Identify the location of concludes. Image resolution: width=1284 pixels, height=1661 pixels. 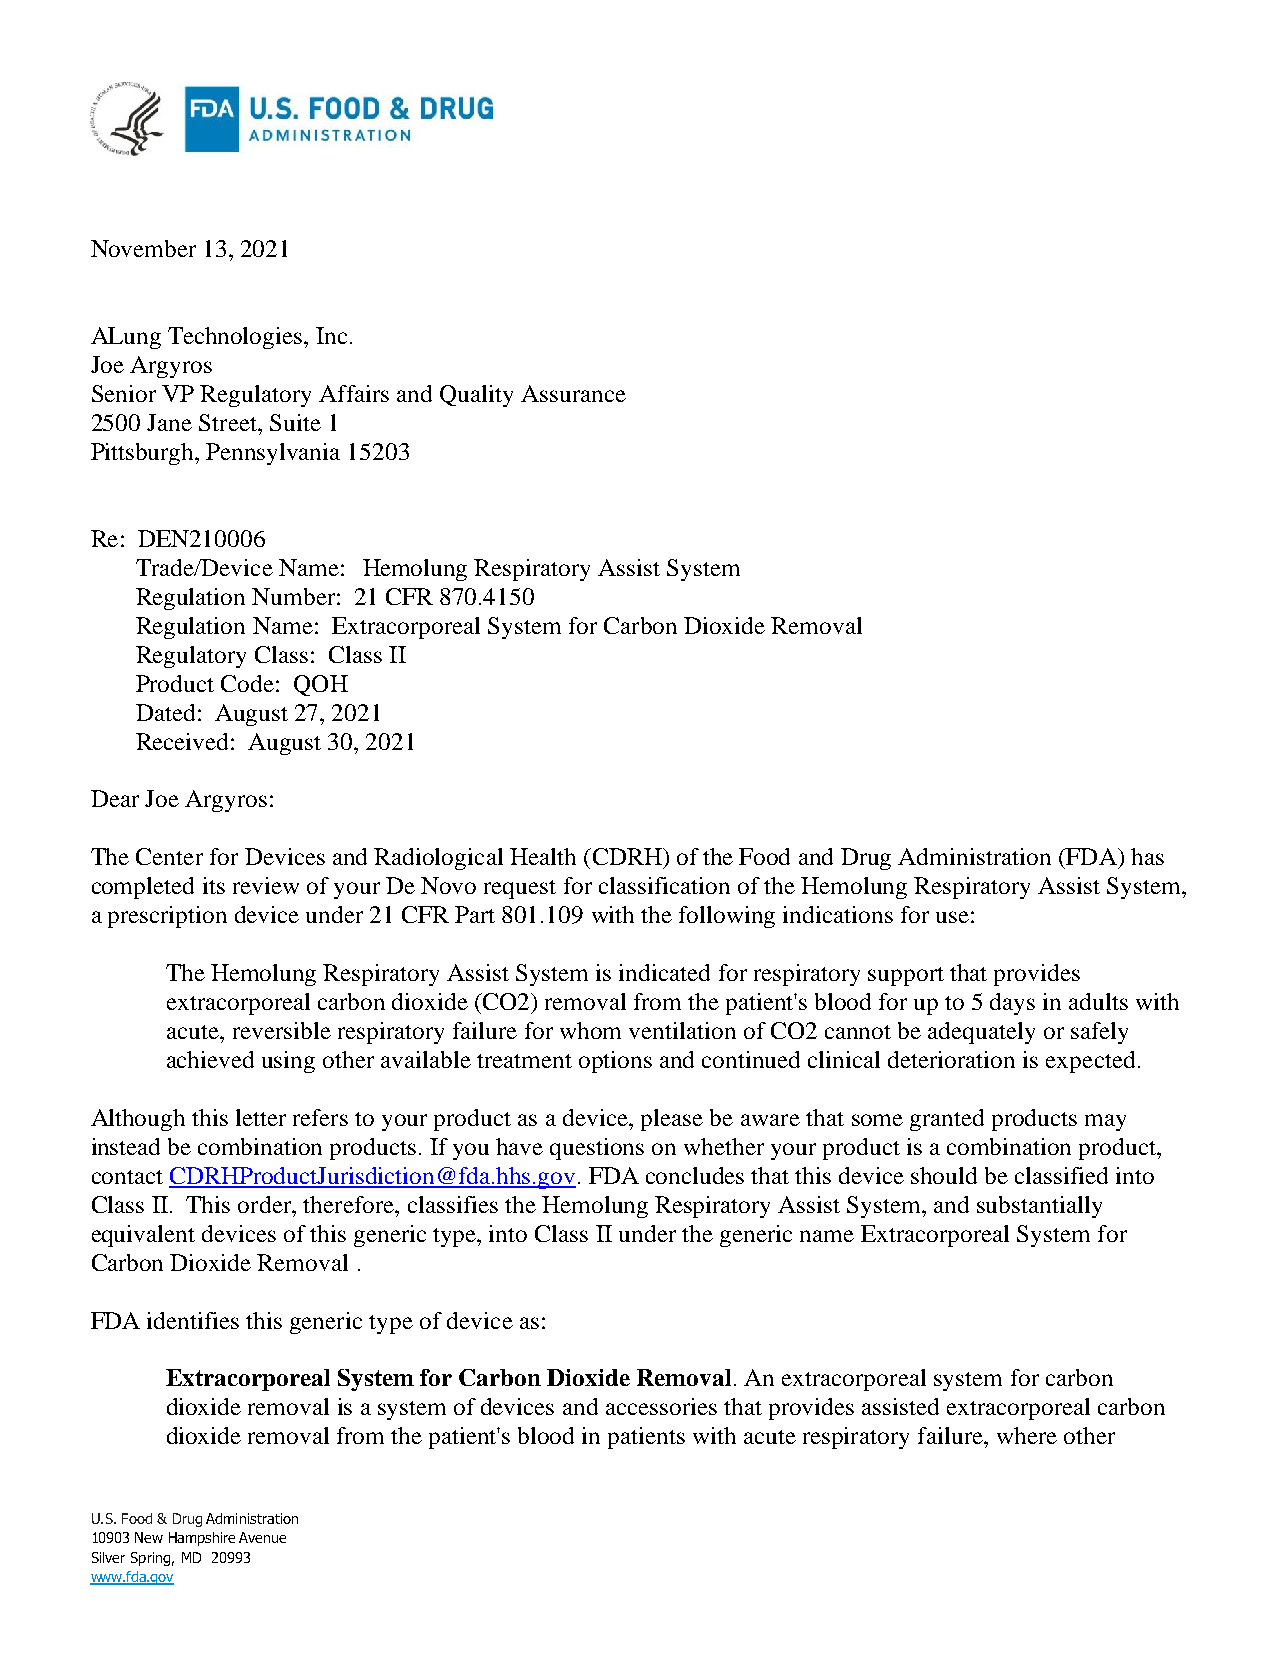
(695, 1175).
